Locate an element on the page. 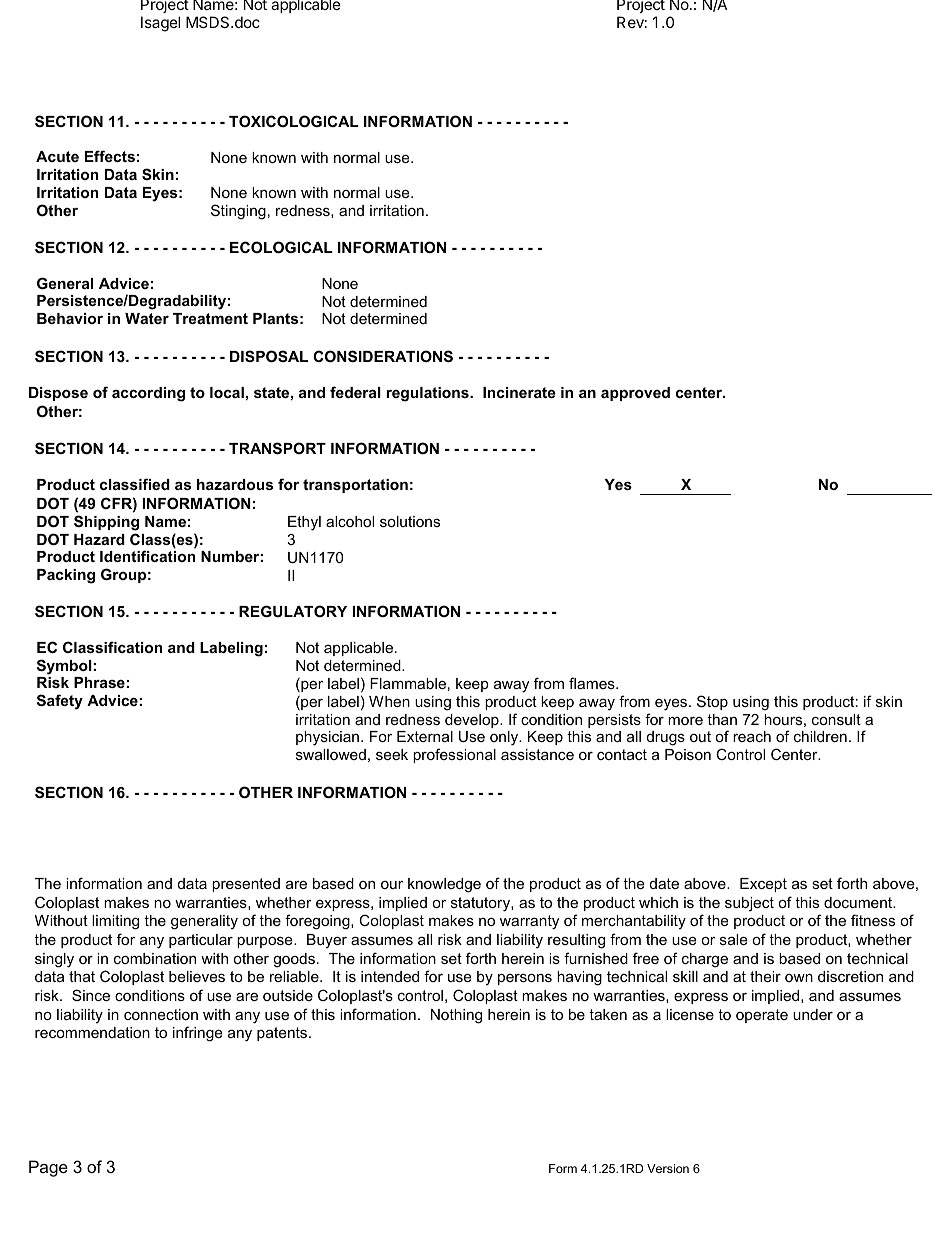  professional is located at coordinates (454, 755).
